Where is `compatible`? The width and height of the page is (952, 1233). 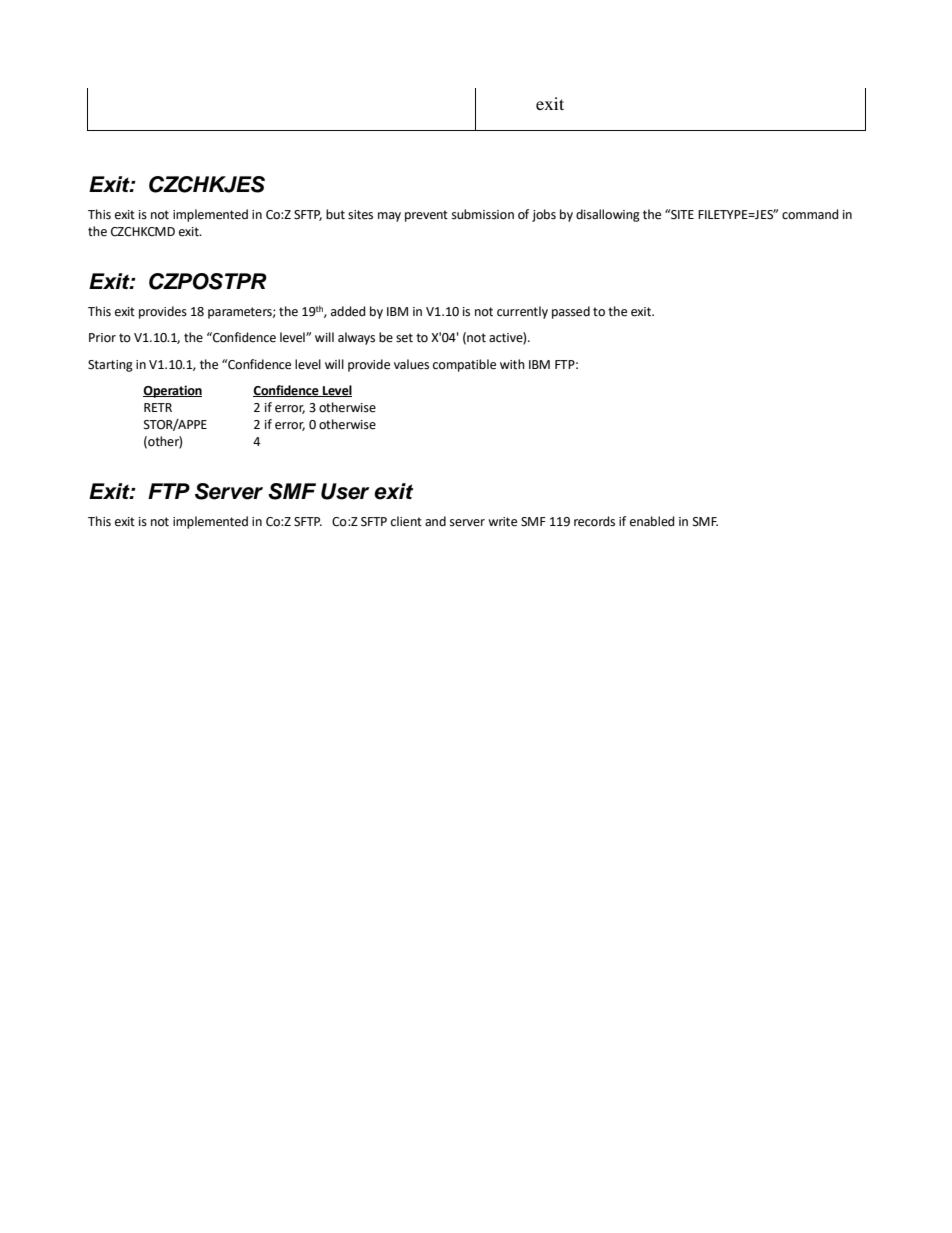
compatible is located at coordinates (464, 365).
